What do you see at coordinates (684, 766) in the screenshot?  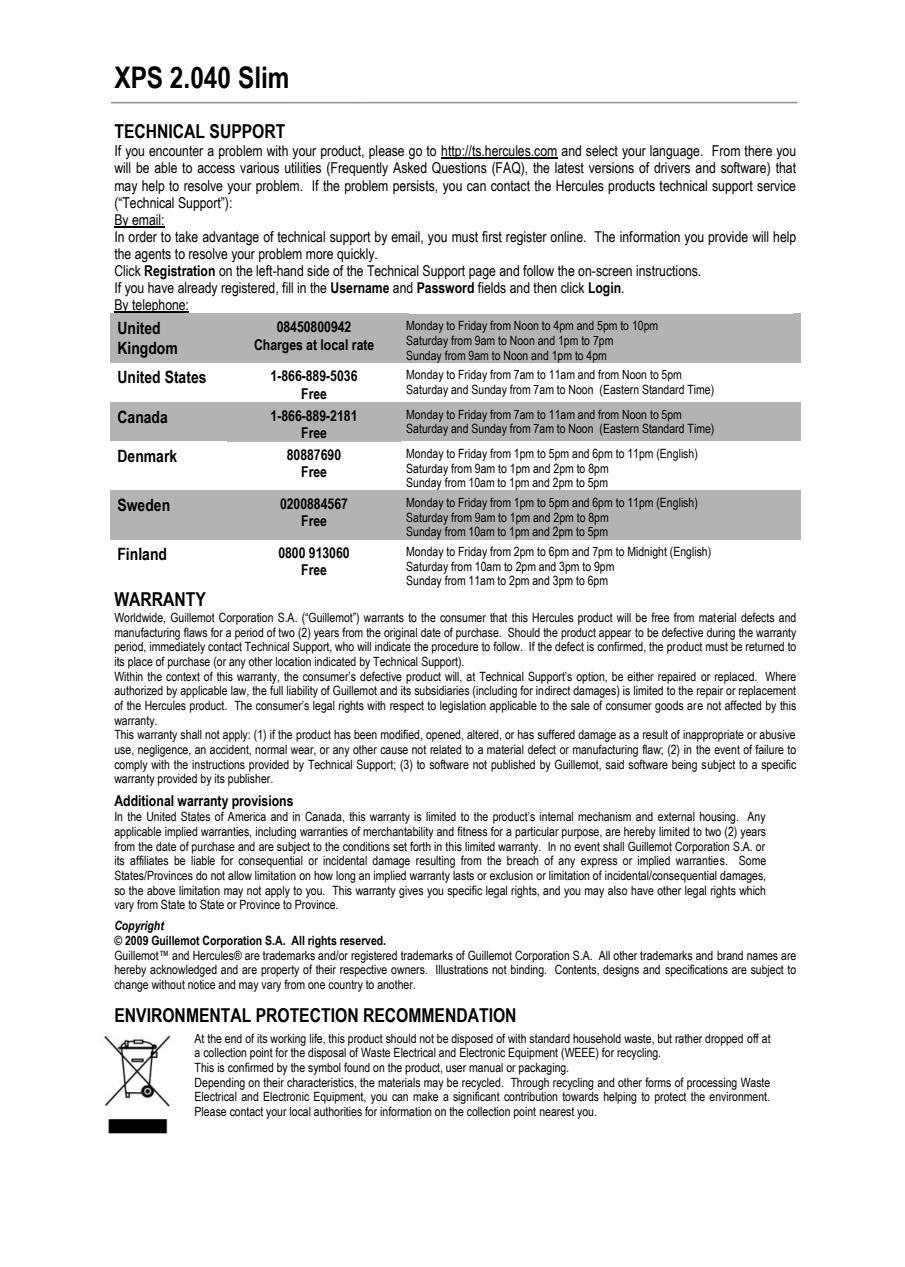 I see `being` at bounding box center [684, 766].
